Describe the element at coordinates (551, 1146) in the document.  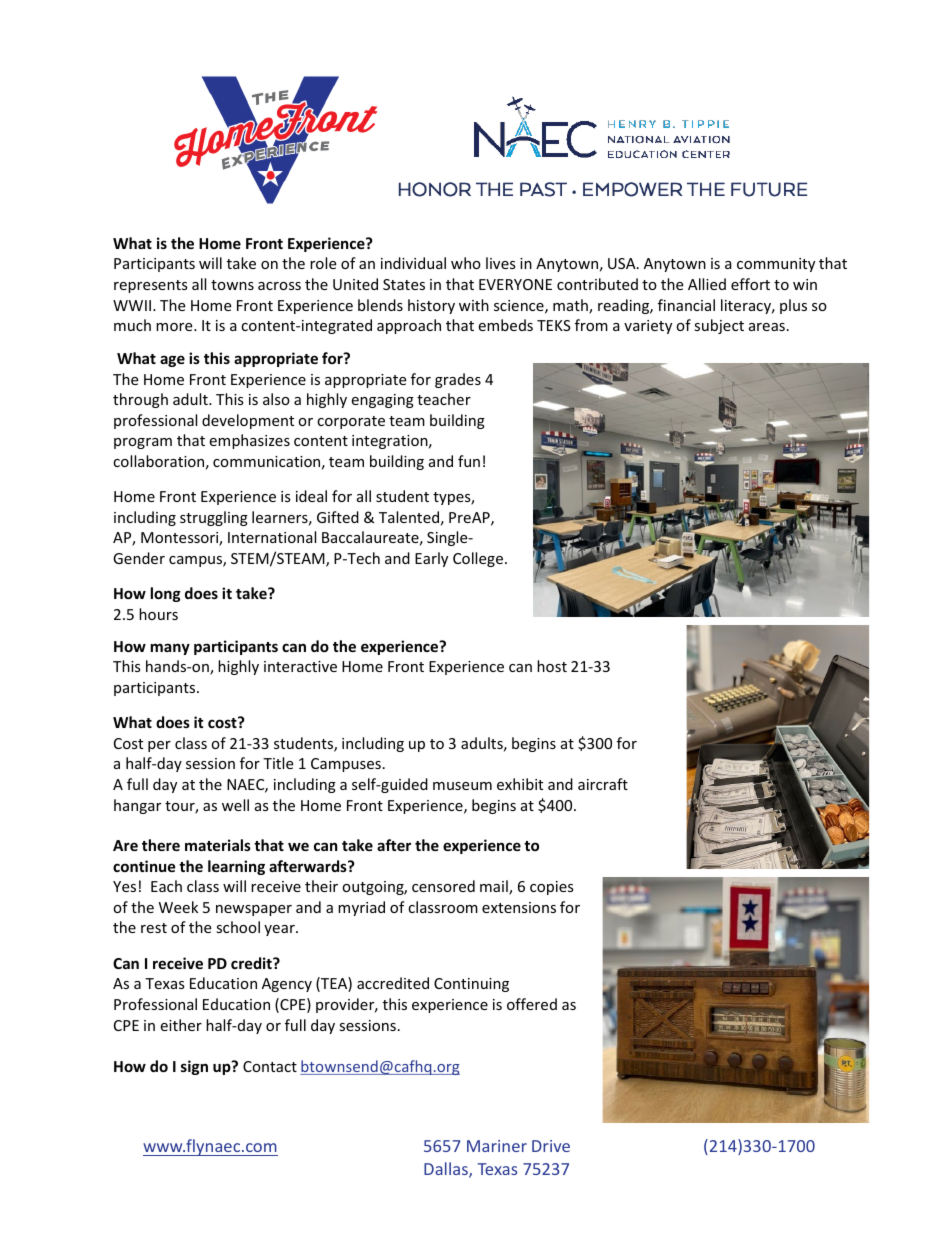
I see `Drive` at that location.
